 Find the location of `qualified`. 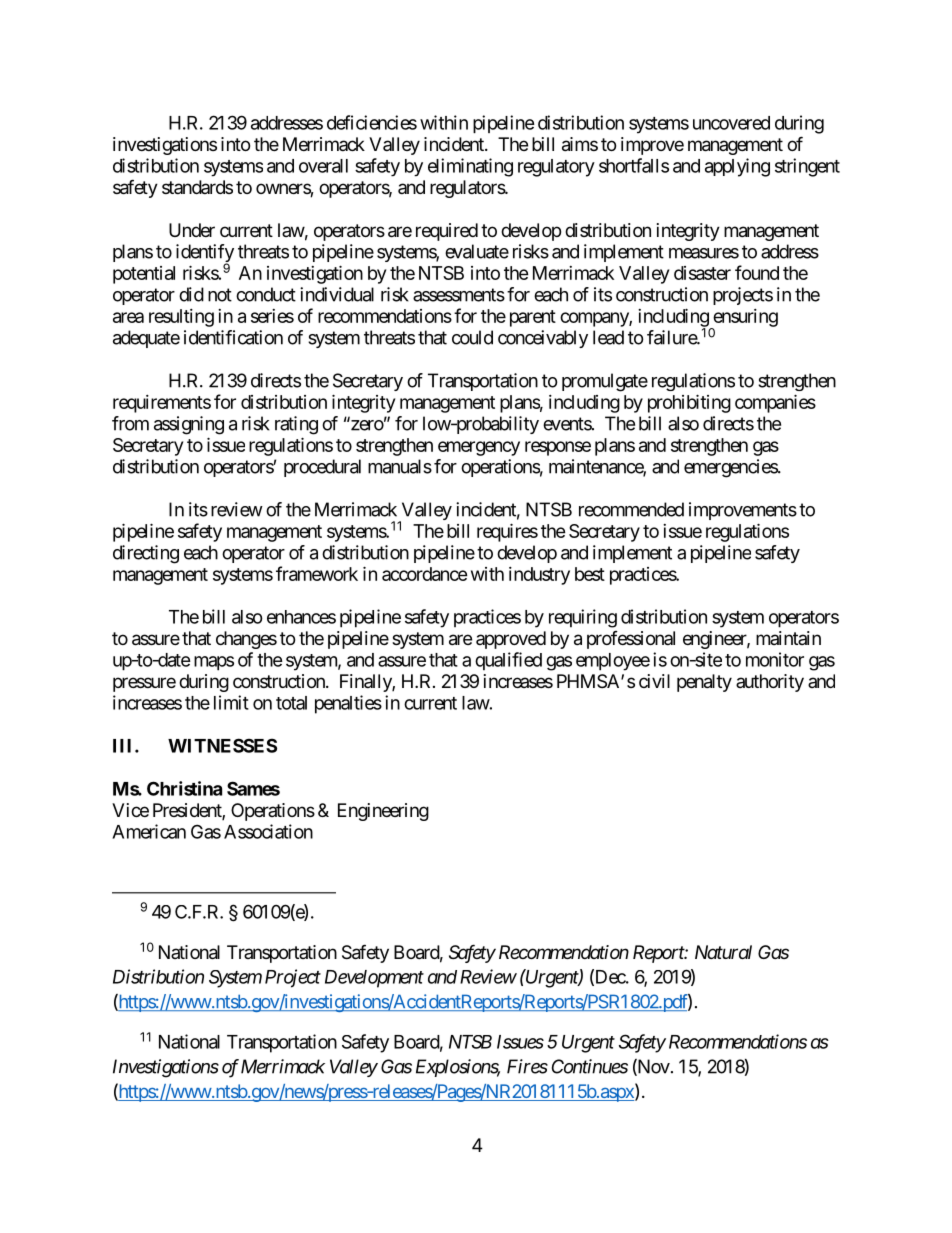

qualified is located at coordinates (508, 661).
